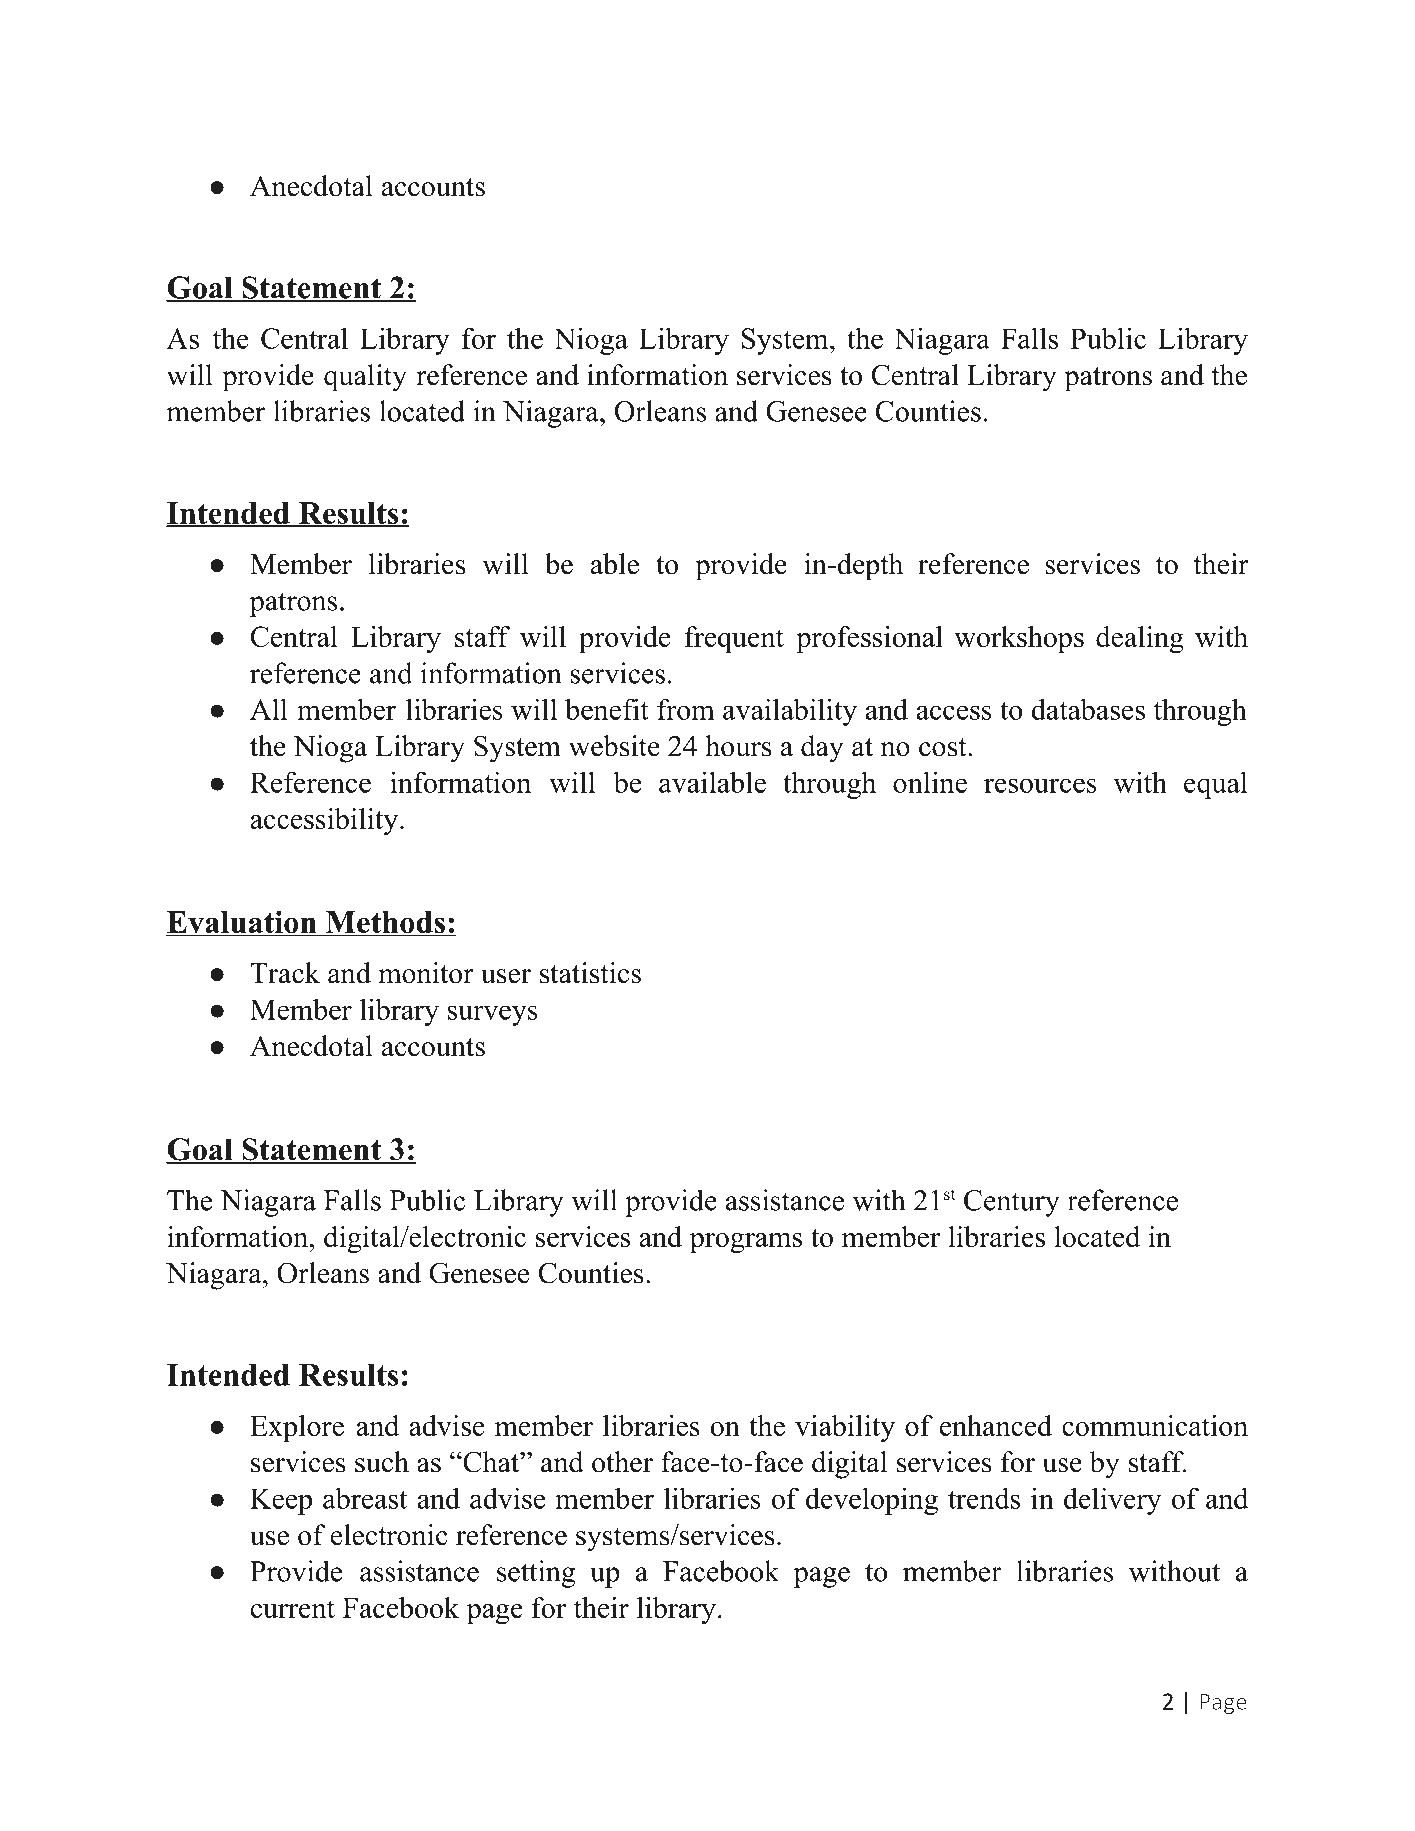 Image resolution: width=1415 pixels, height=1831 pixels. I want to click on surveys, so click(493, 1015).
